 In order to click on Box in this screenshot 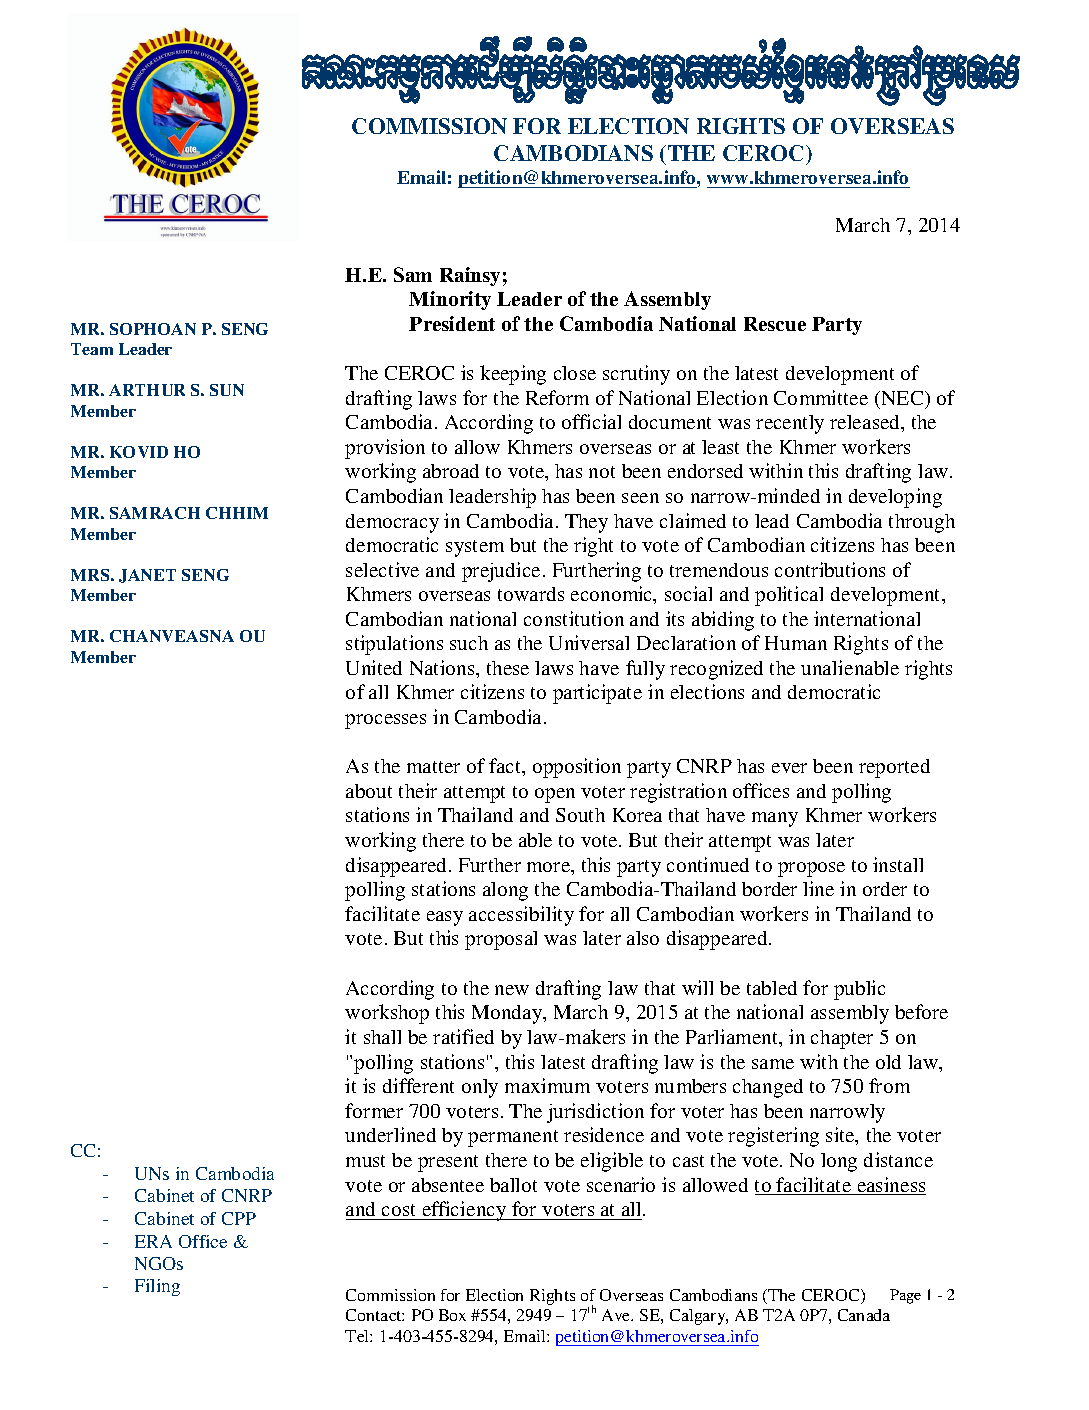, I will do `click(452, 1315)`.
